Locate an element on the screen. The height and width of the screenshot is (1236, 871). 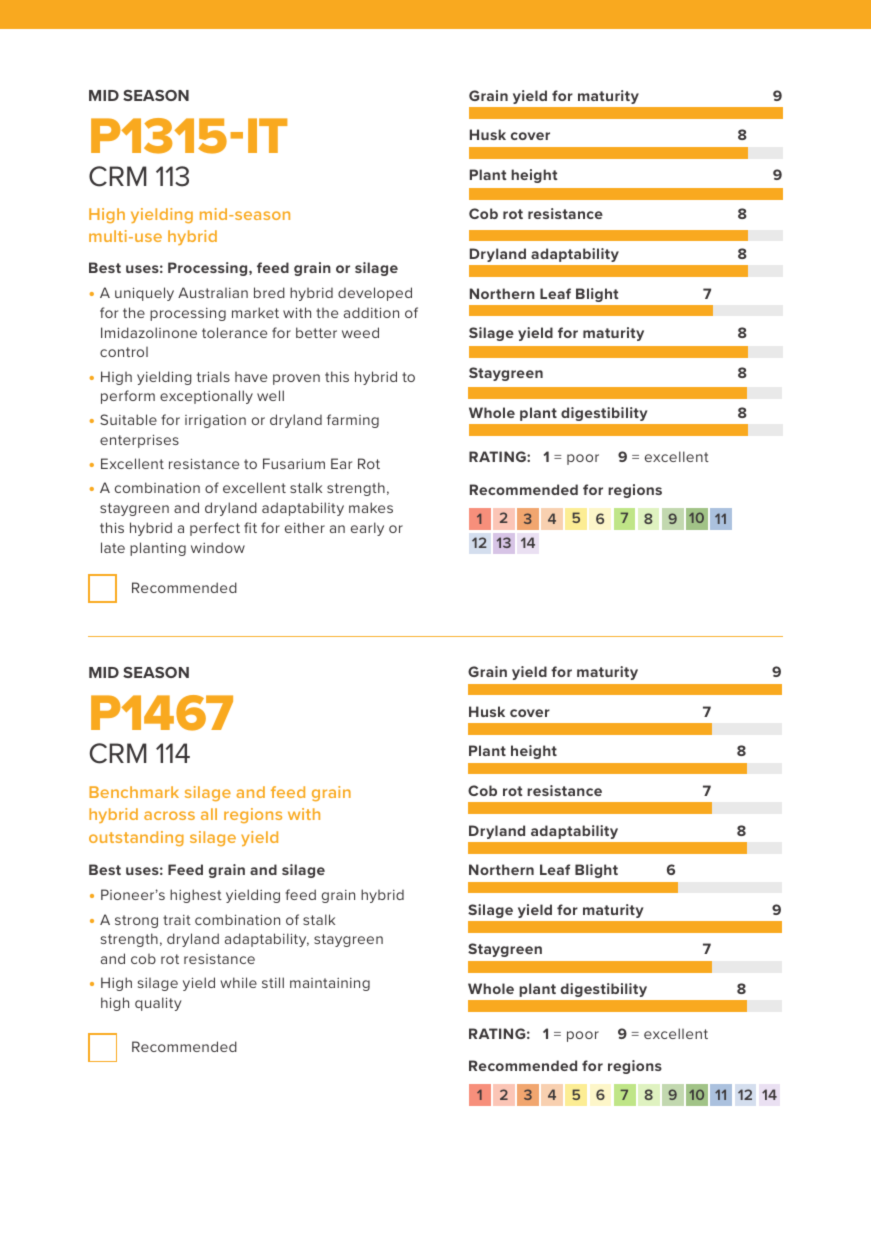
while is located at coordinates (238, 982).
